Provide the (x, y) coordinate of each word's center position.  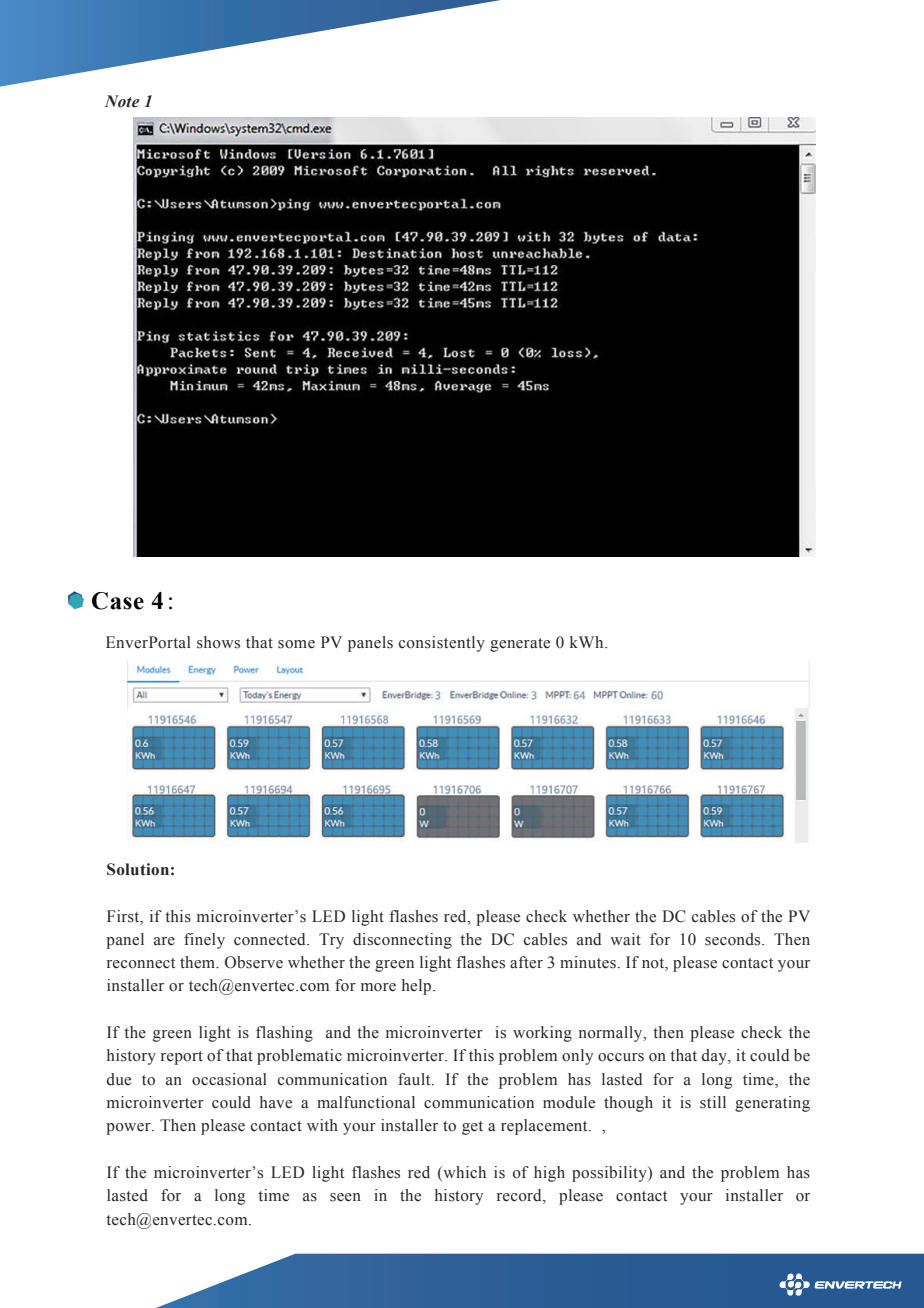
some (296, 644)
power (129, 1129)
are (164, 941)
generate (520, 645)
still (713, 1102)
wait (625, 939)
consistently (442, 644)
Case (118, 601)
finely (204, 941)
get (472, 1128)
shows (218, 642)
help (418, 987)
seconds (734, 939)
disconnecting (402, 941)
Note (122, 101)
